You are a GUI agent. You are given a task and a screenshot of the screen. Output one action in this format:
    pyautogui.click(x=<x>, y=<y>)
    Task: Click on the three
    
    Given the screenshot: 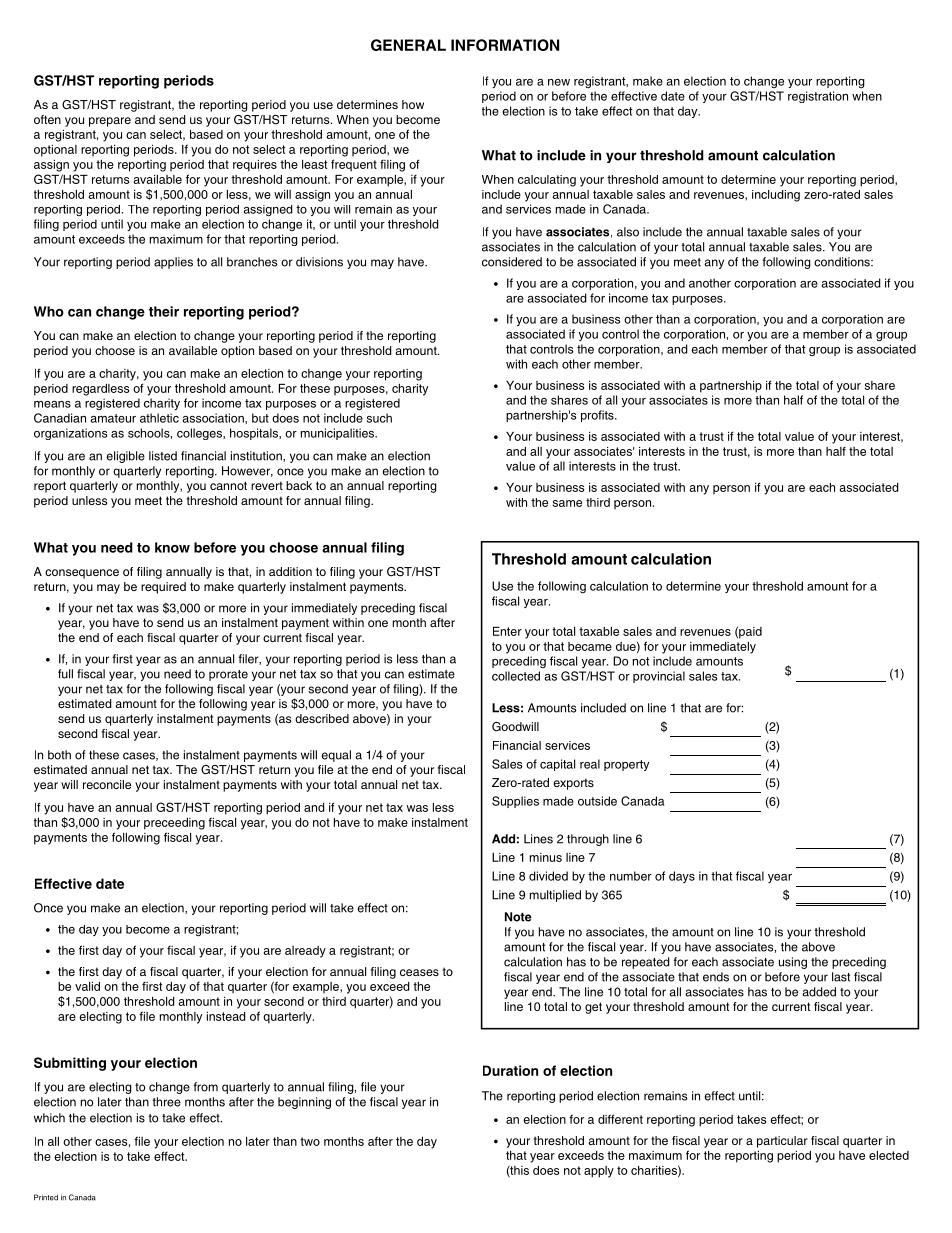 What is the action you would take?
    pyautogui.click(x=166, y=1102)
